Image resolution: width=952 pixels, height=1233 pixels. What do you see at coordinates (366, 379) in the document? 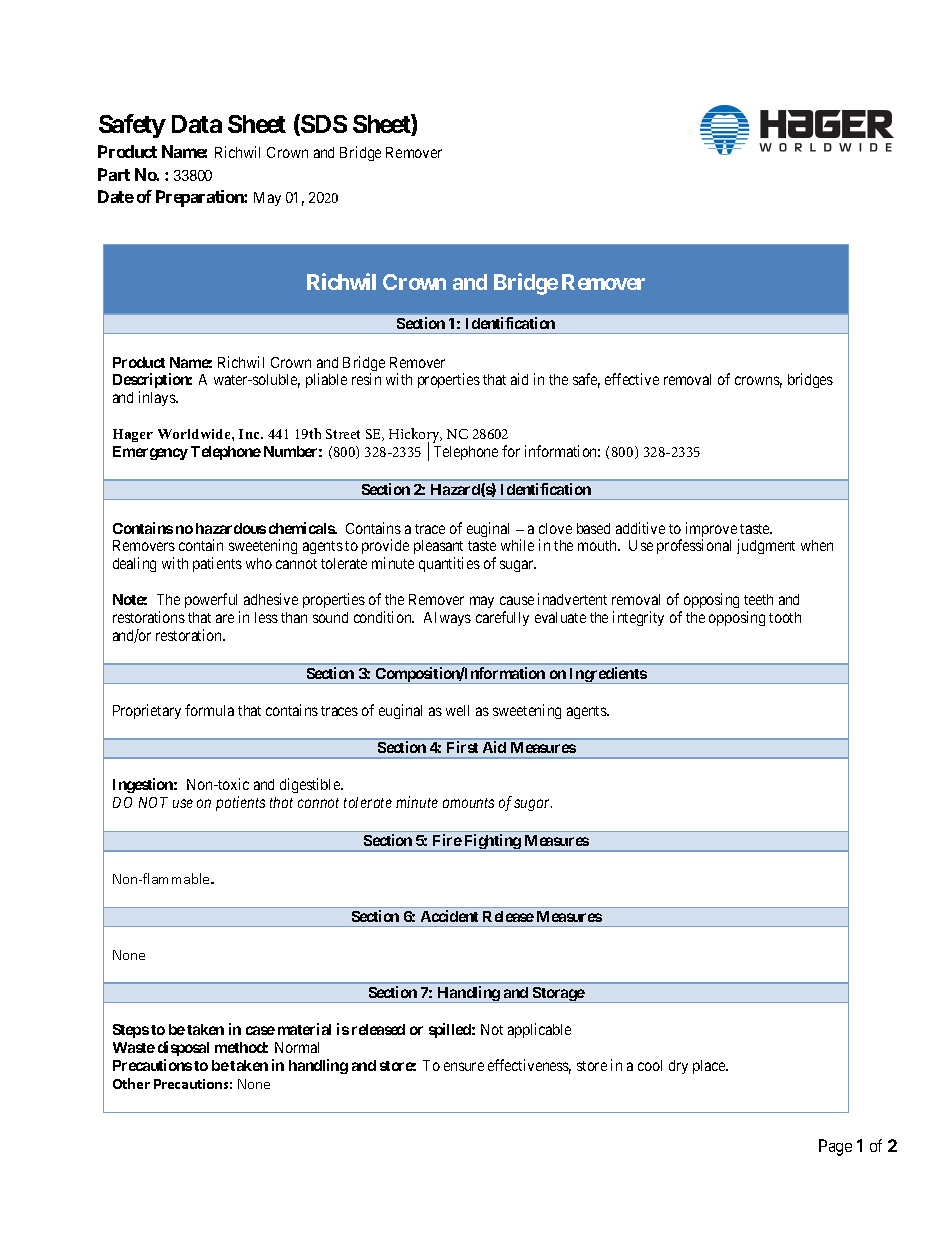
I see `resin` at bounding box center [366, 379].
